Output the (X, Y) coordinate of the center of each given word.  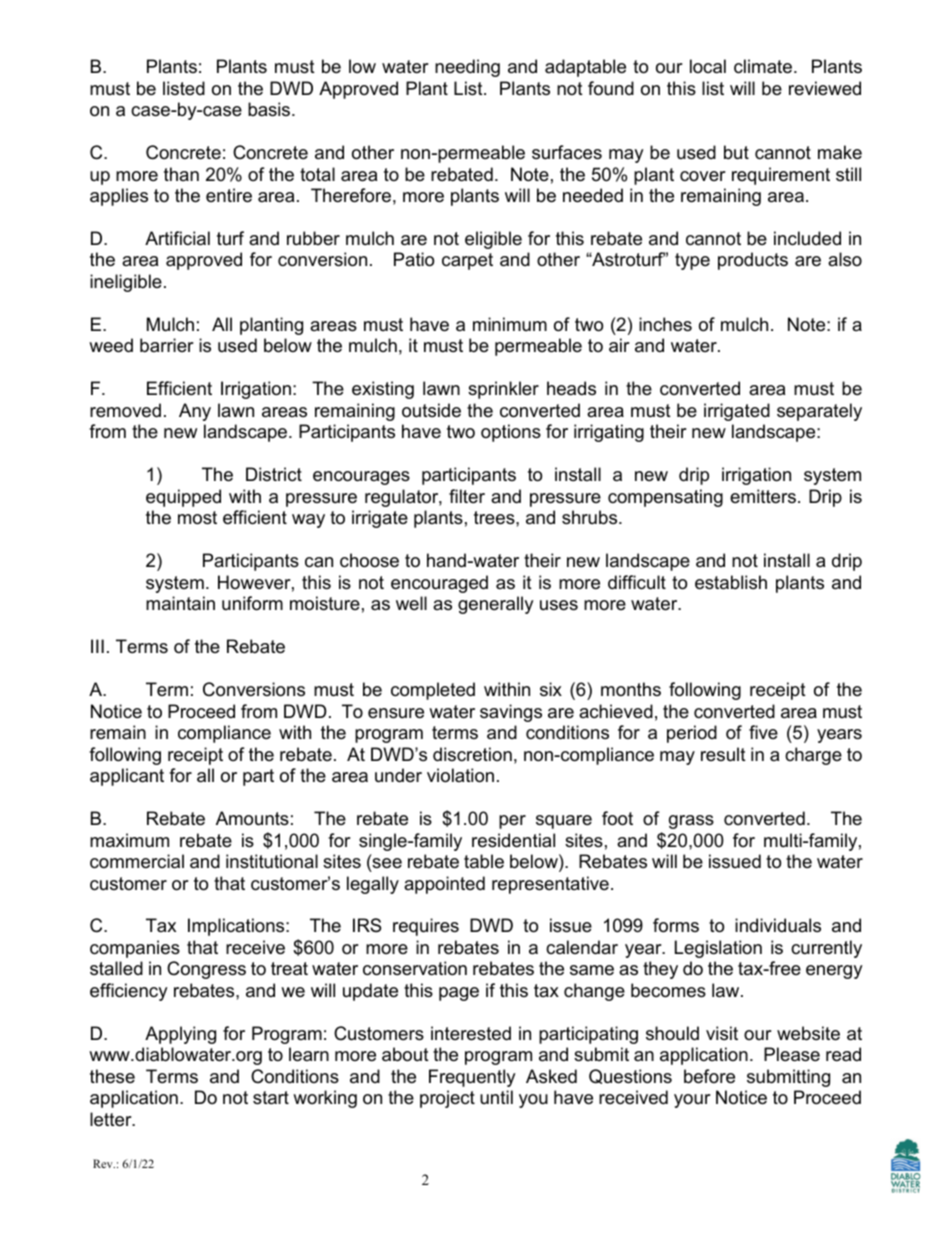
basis (270, 109)
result (723, 754)
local (708, 66)
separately (819, 412)
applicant (127, 777)
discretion (472, 754)
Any (195, 412)
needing (467, 68)
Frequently (472, 1078)
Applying (180, 1035)
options (511, 433)
